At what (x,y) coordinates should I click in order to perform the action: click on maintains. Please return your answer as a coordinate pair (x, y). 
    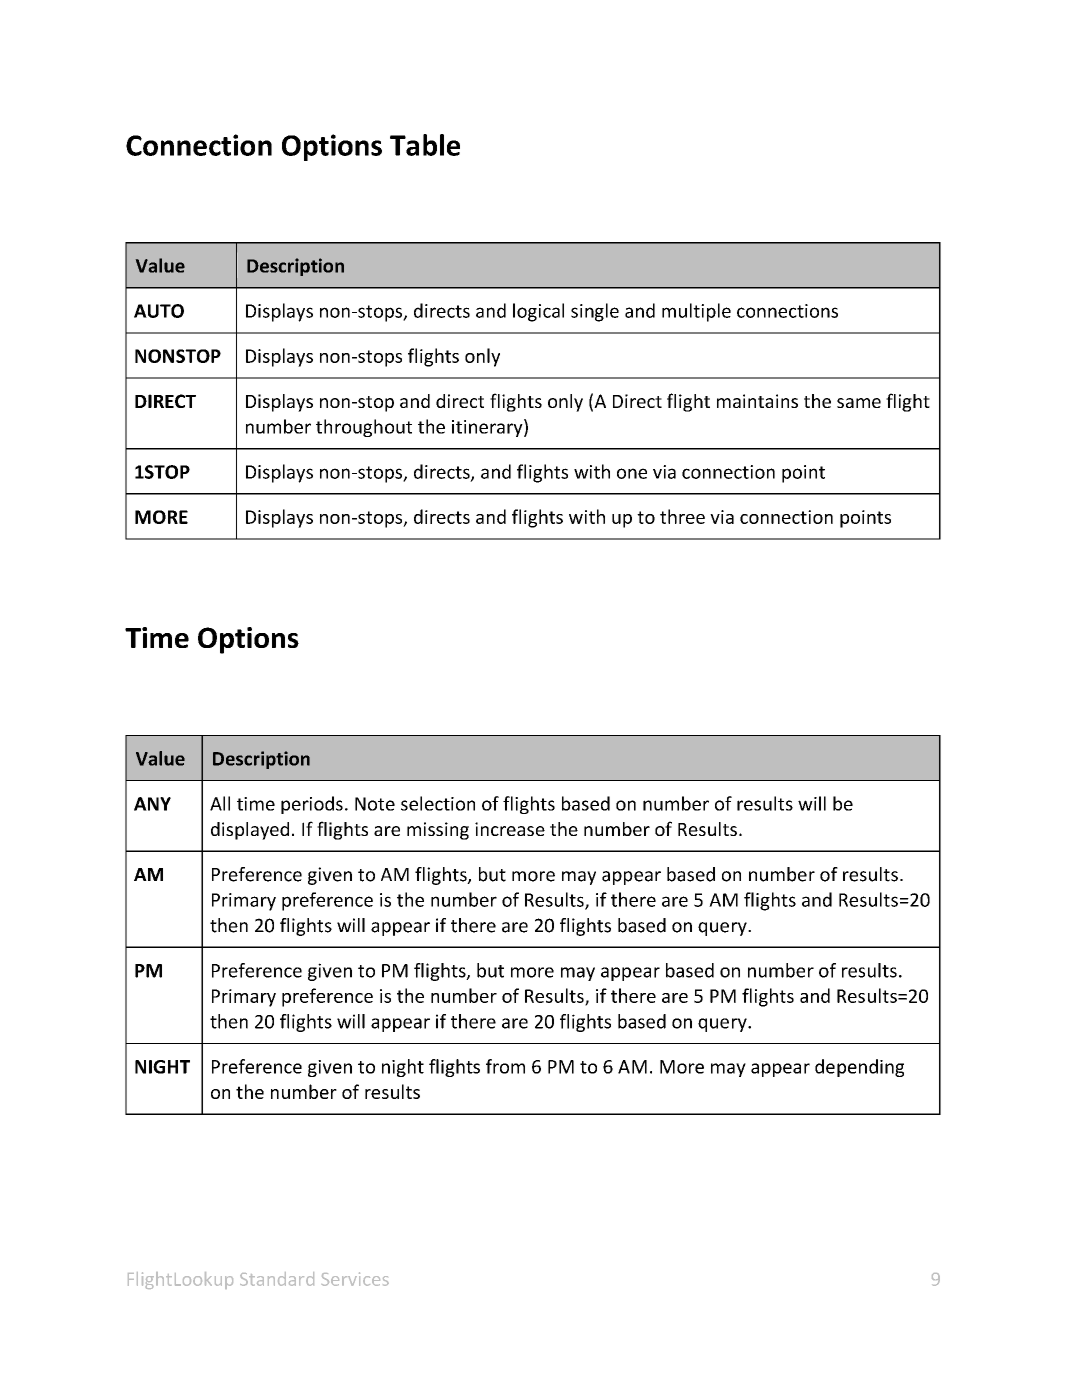
    Looking at the image, I should click on (757, 401).
